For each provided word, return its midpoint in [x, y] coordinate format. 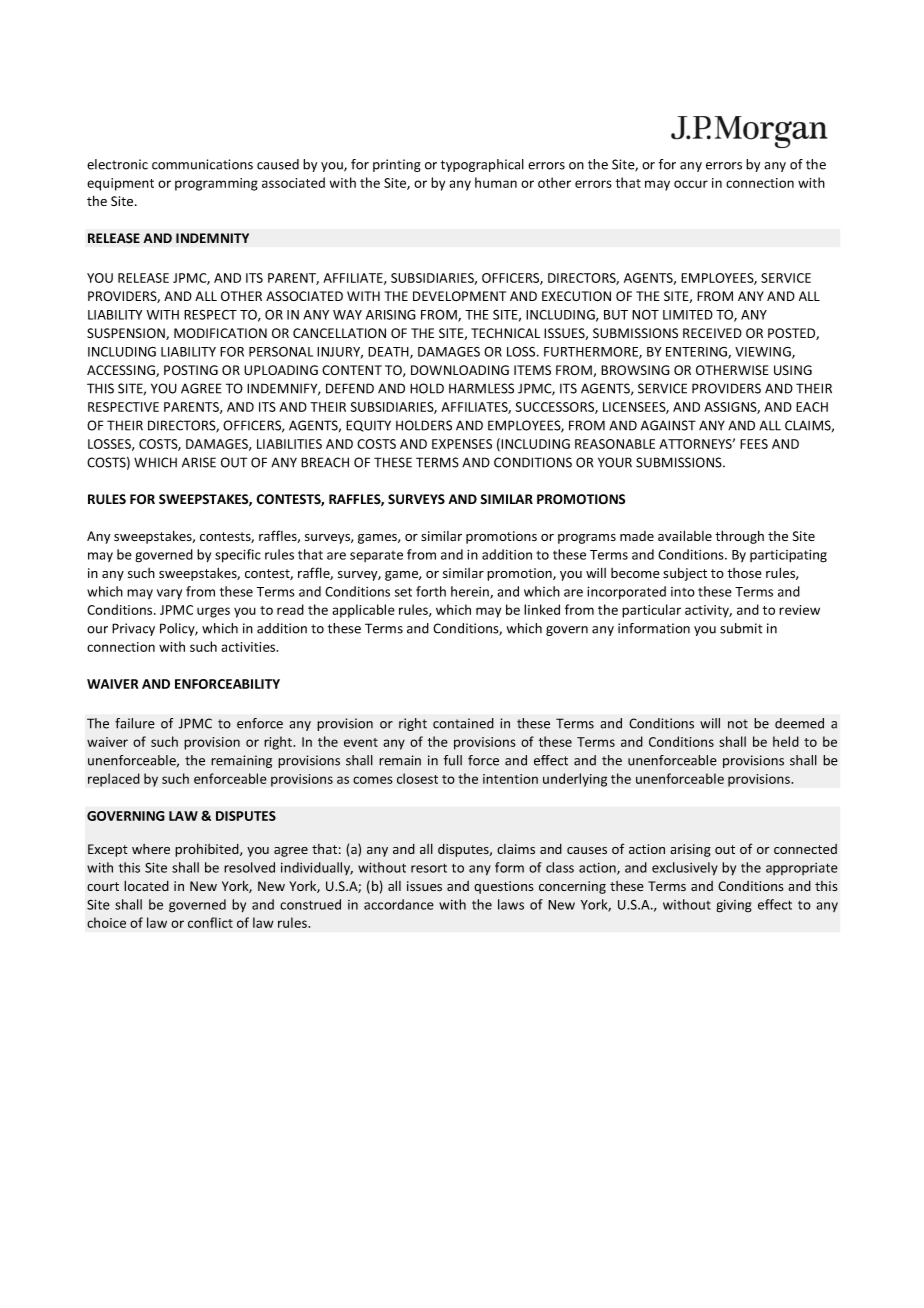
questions [503, 887]
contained [463, 723]
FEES [754, 444]
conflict [210, 922]
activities [249, 647]
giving [734, 906]
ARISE [199, 462]
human [496, 182]
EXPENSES [462, 444]
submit [741, 628]
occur [691, 184]
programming [216, 184]
